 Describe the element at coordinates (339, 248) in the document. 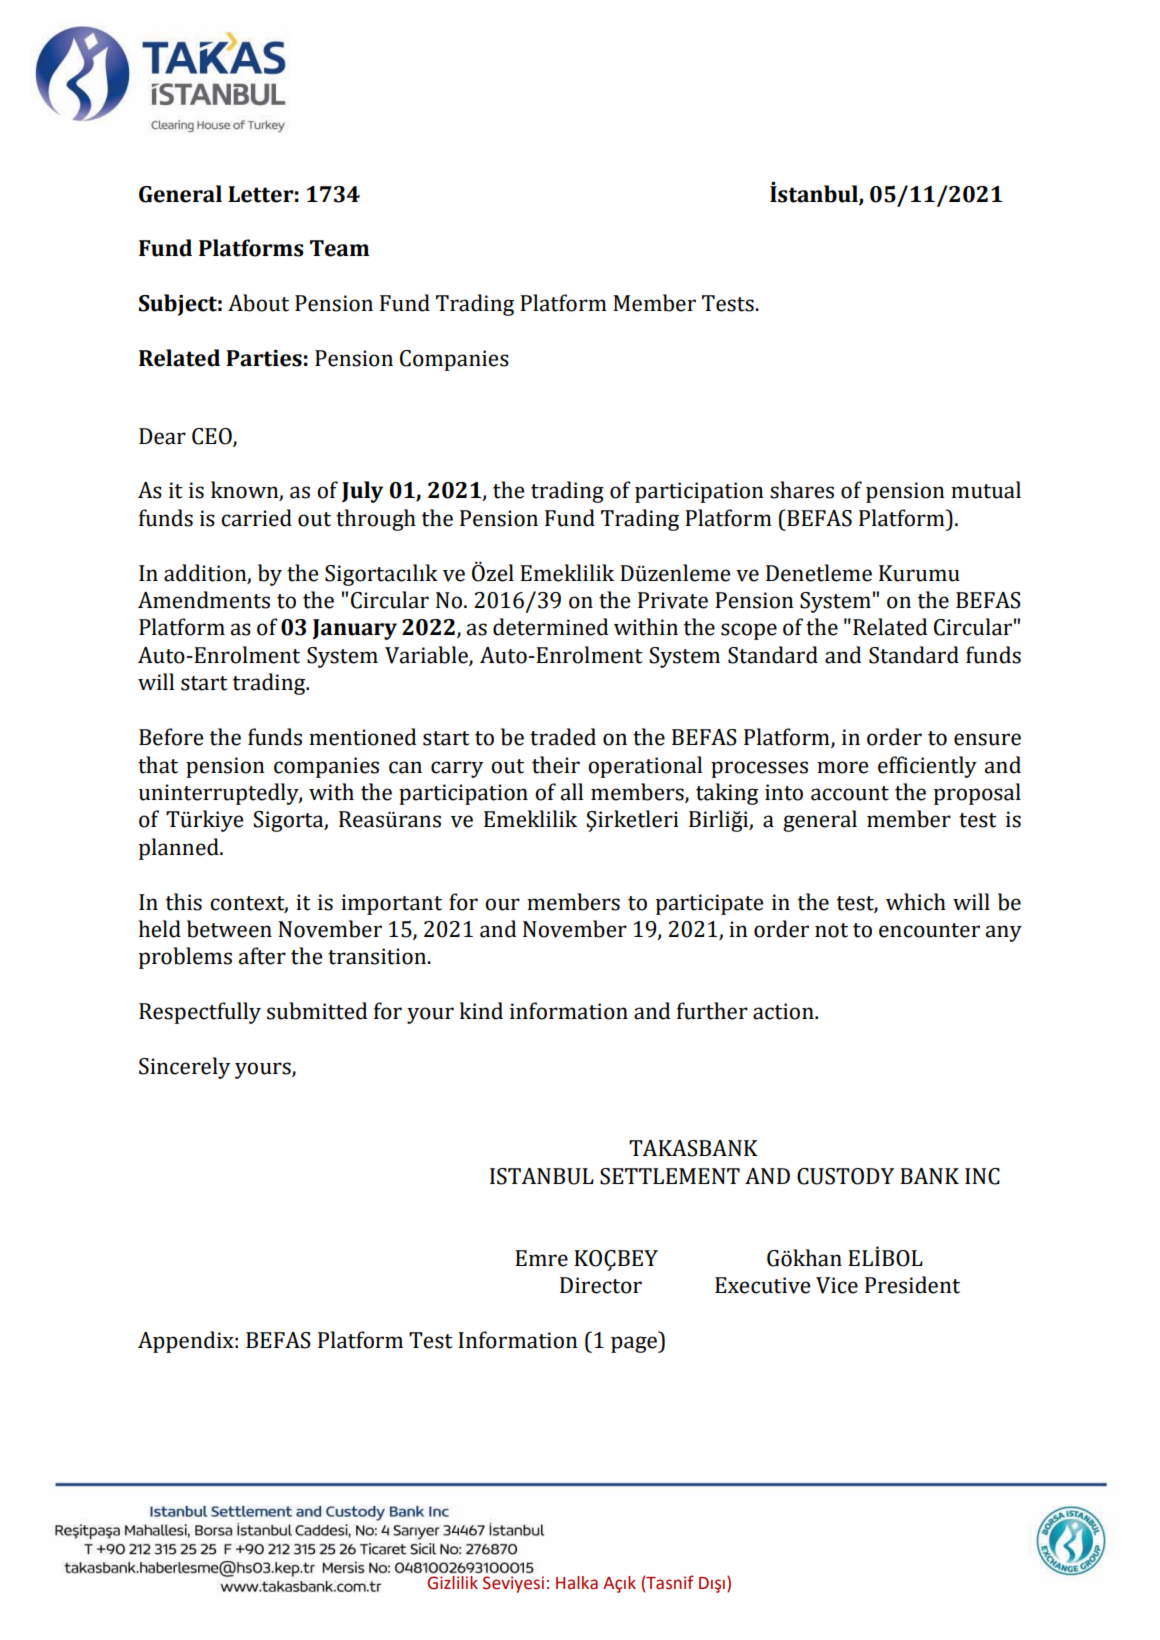

I see `Team` at that location.
